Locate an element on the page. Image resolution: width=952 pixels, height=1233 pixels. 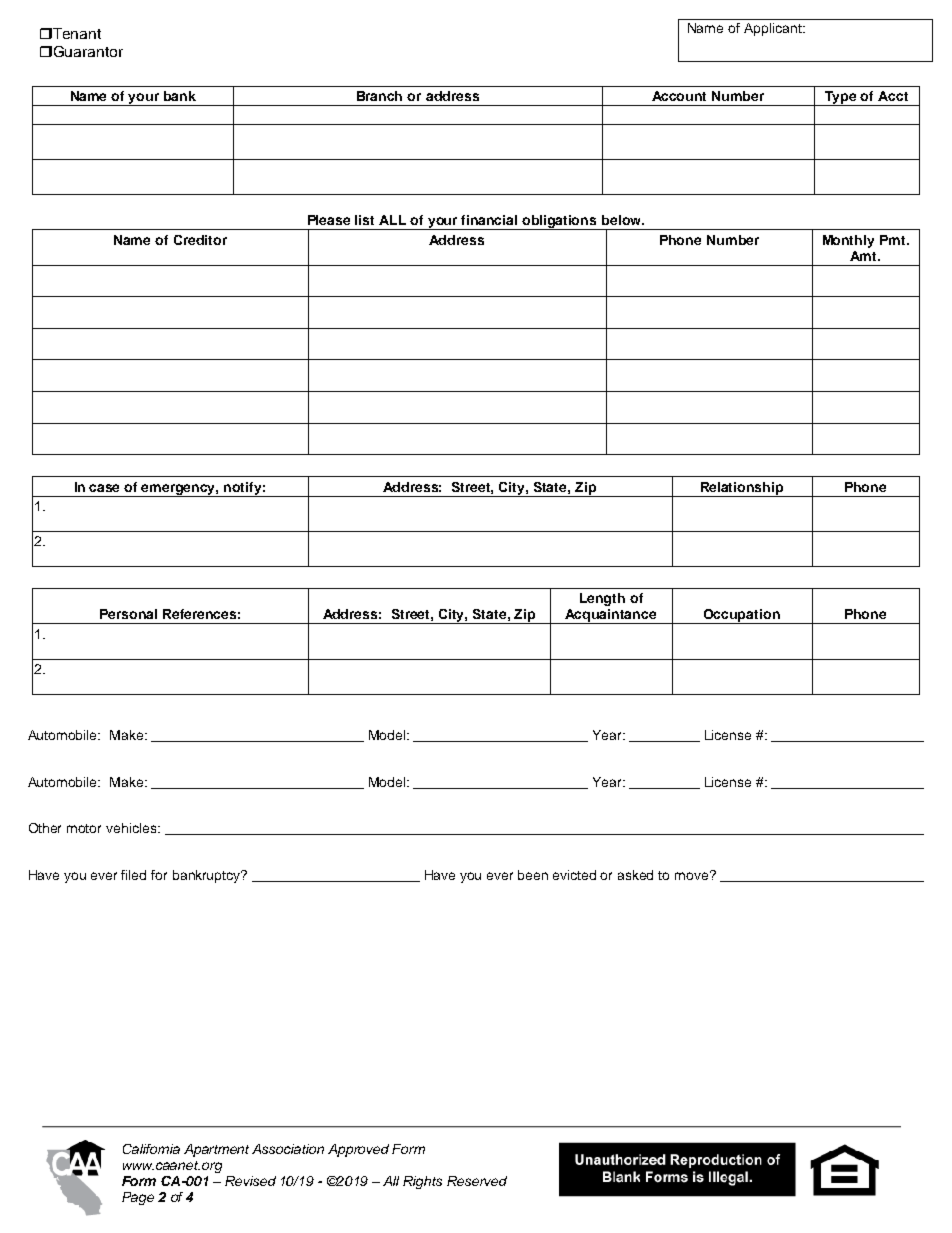
filed is located at coordinates (133, 875).
